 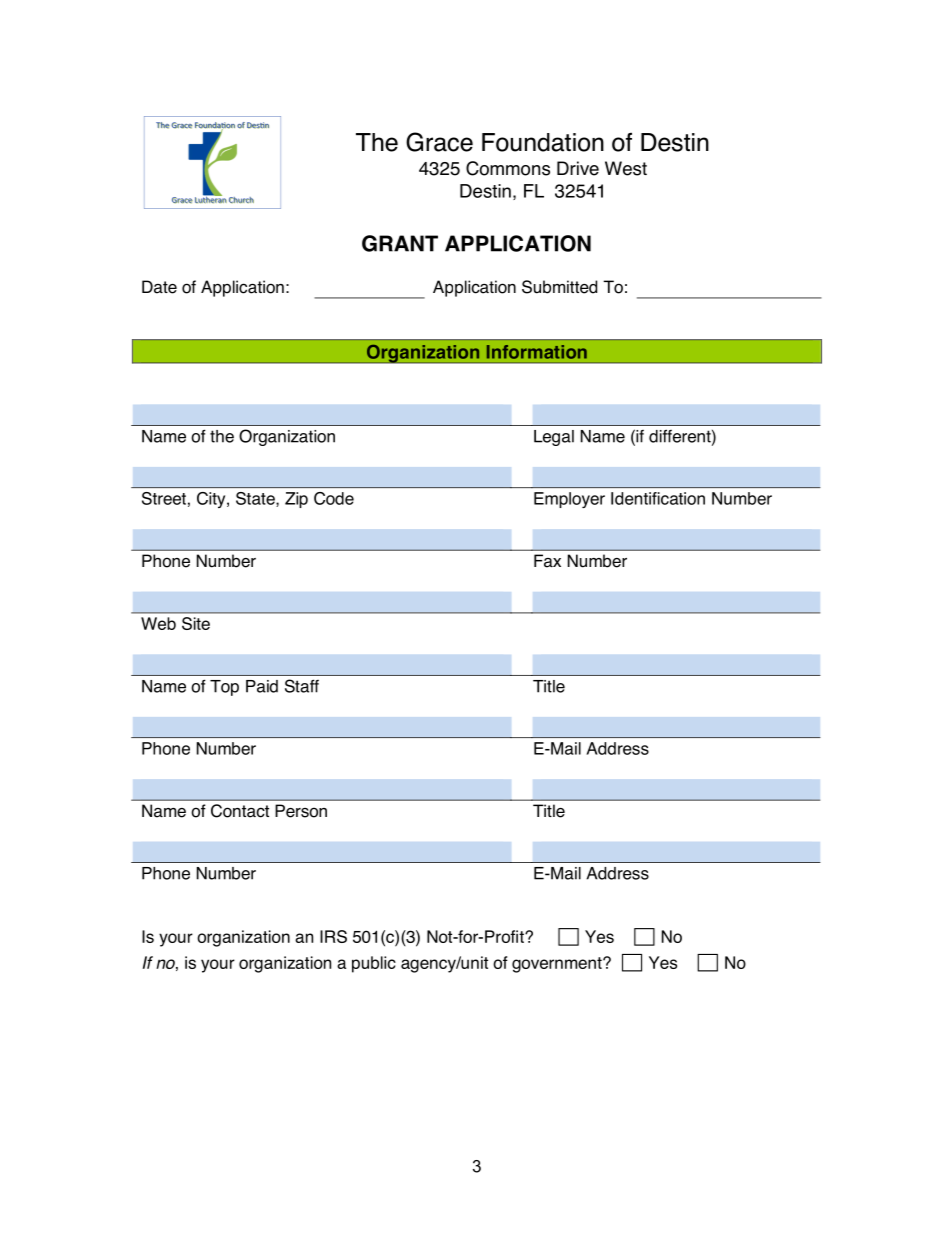 What do you see at coordinates (547, 561) in the screenshot?
I see `Fax` at bounding box center [547, 561].
